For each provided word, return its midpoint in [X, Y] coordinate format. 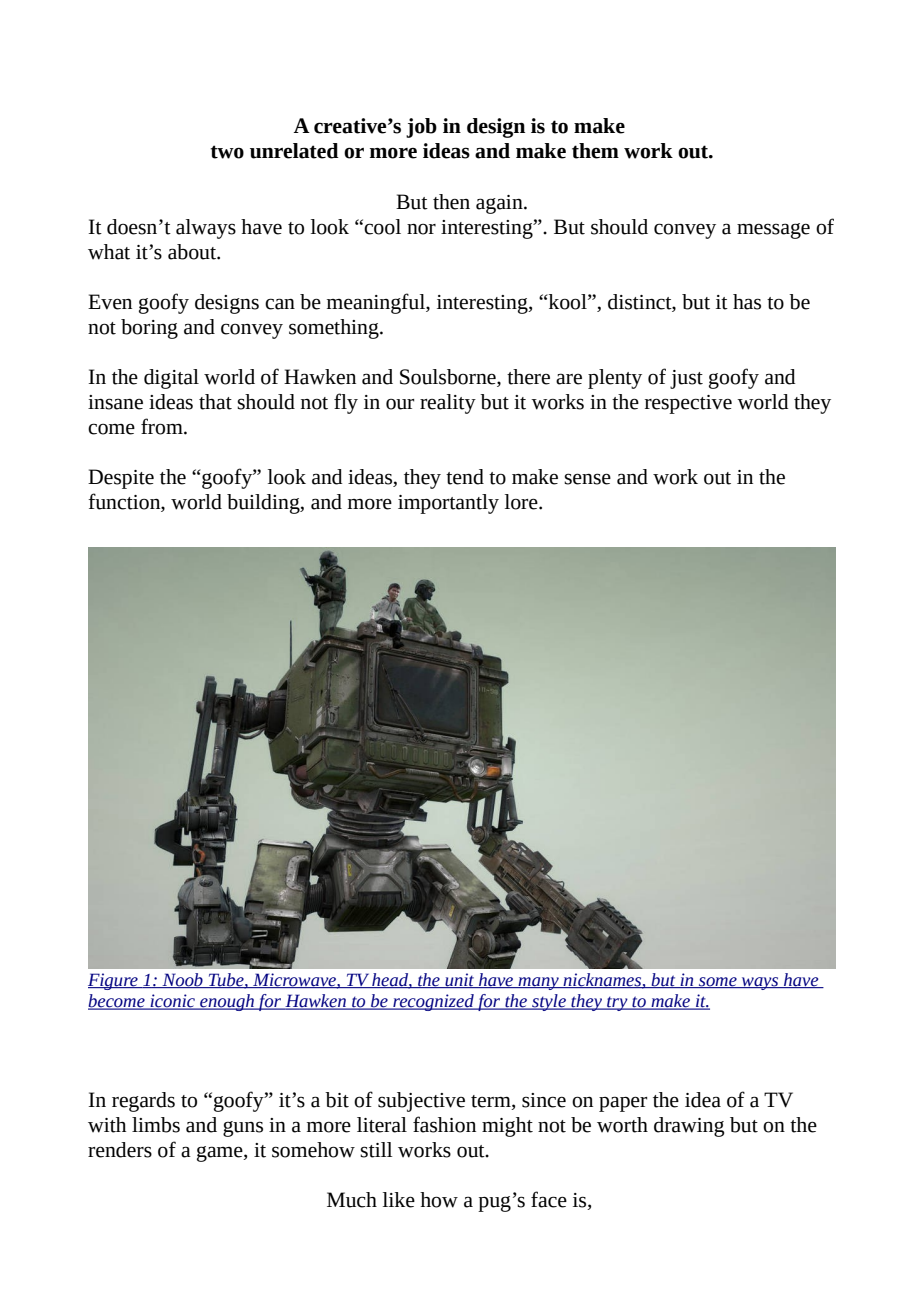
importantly [448, 504]
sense [587, 479]
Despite [121, 479]
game [221, 1154]
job [421, 128]
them [595, 151]
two [227, 152]
